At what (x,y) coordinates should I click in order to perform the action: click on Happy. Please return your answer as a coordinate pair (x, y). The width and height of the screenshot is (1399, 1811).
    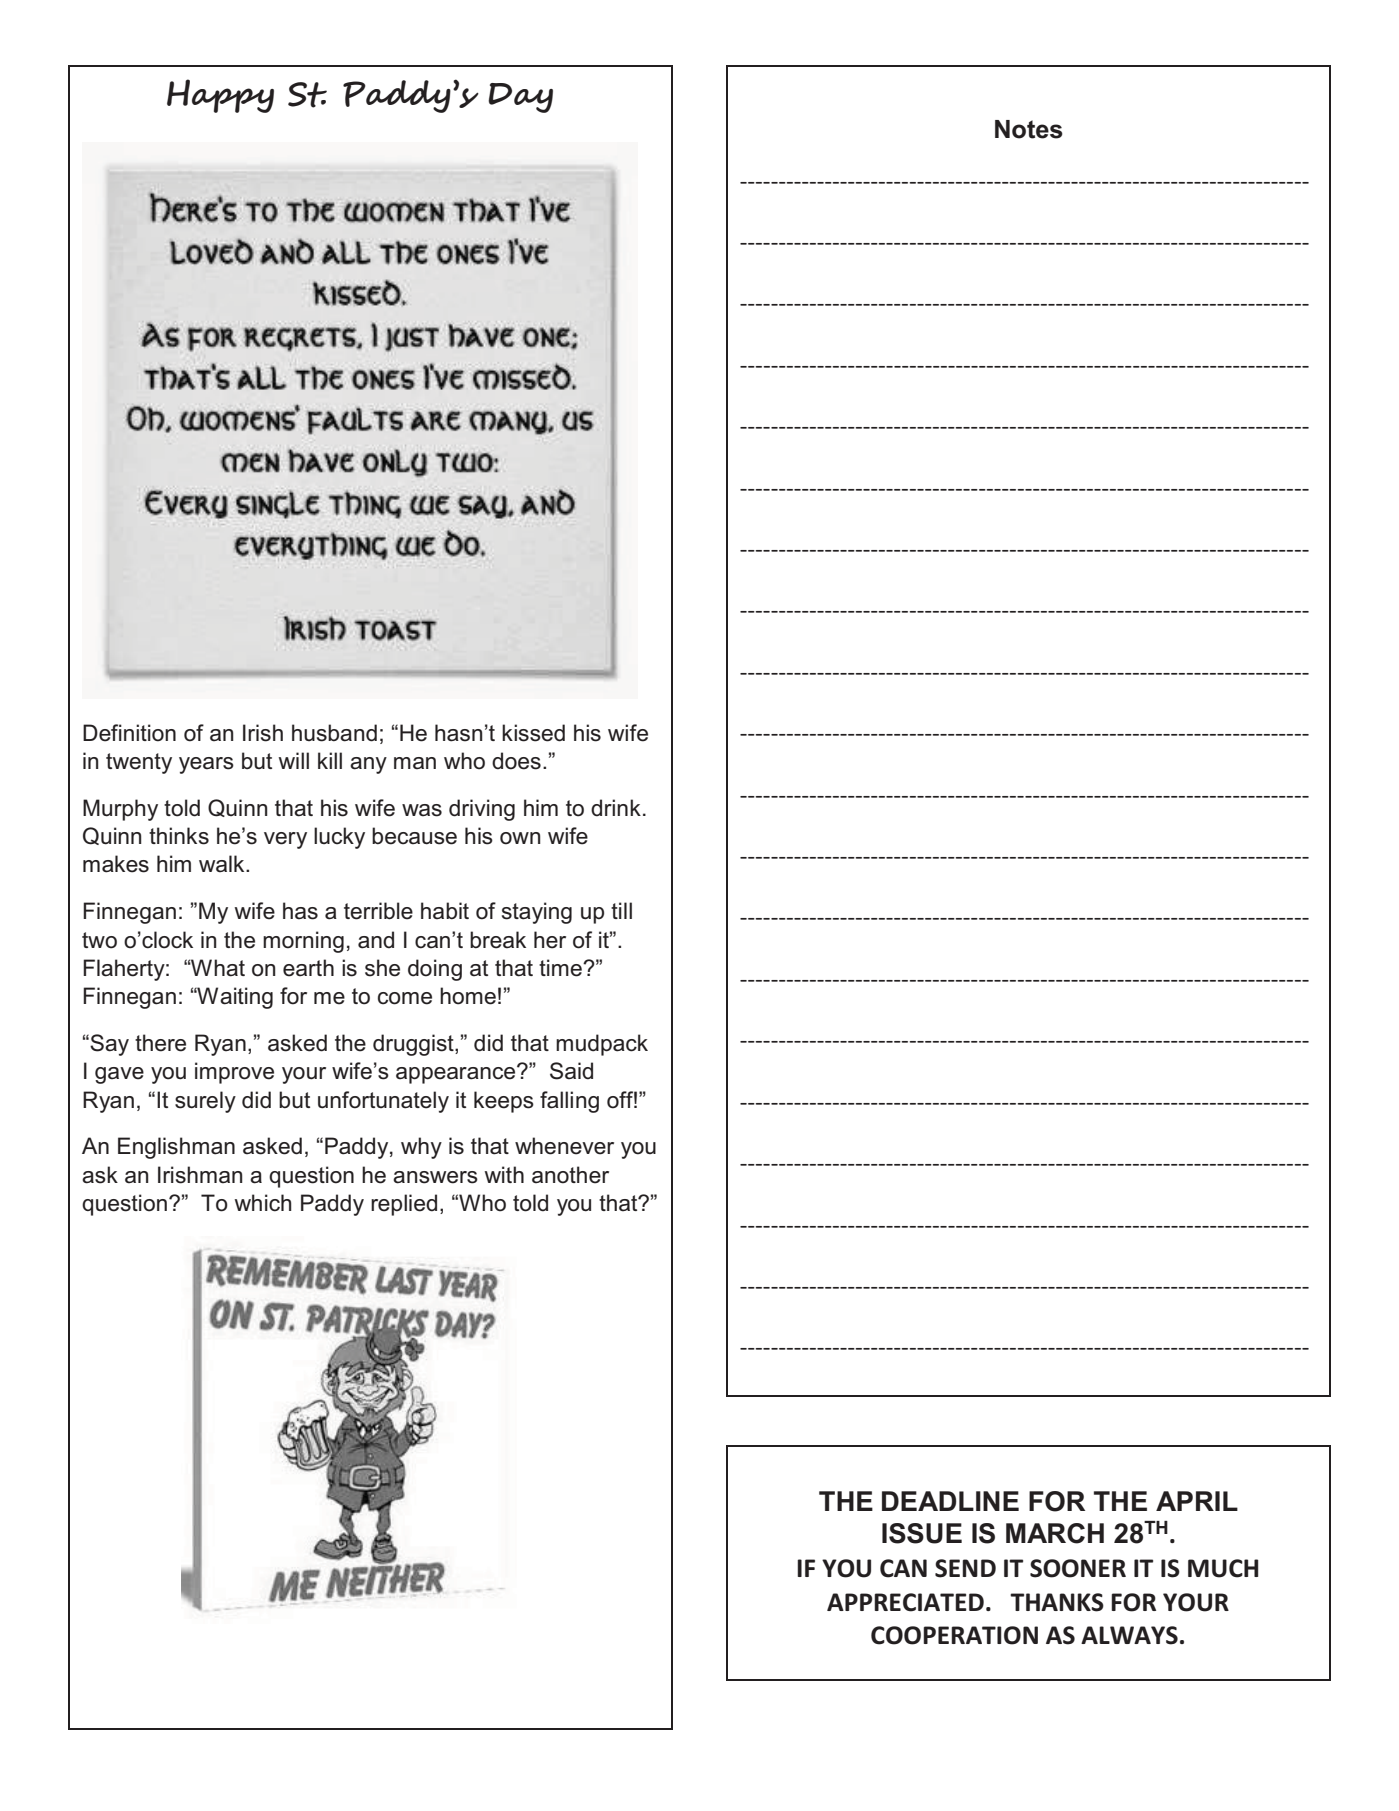
    Looking at the image, I should click on (220, 96).
